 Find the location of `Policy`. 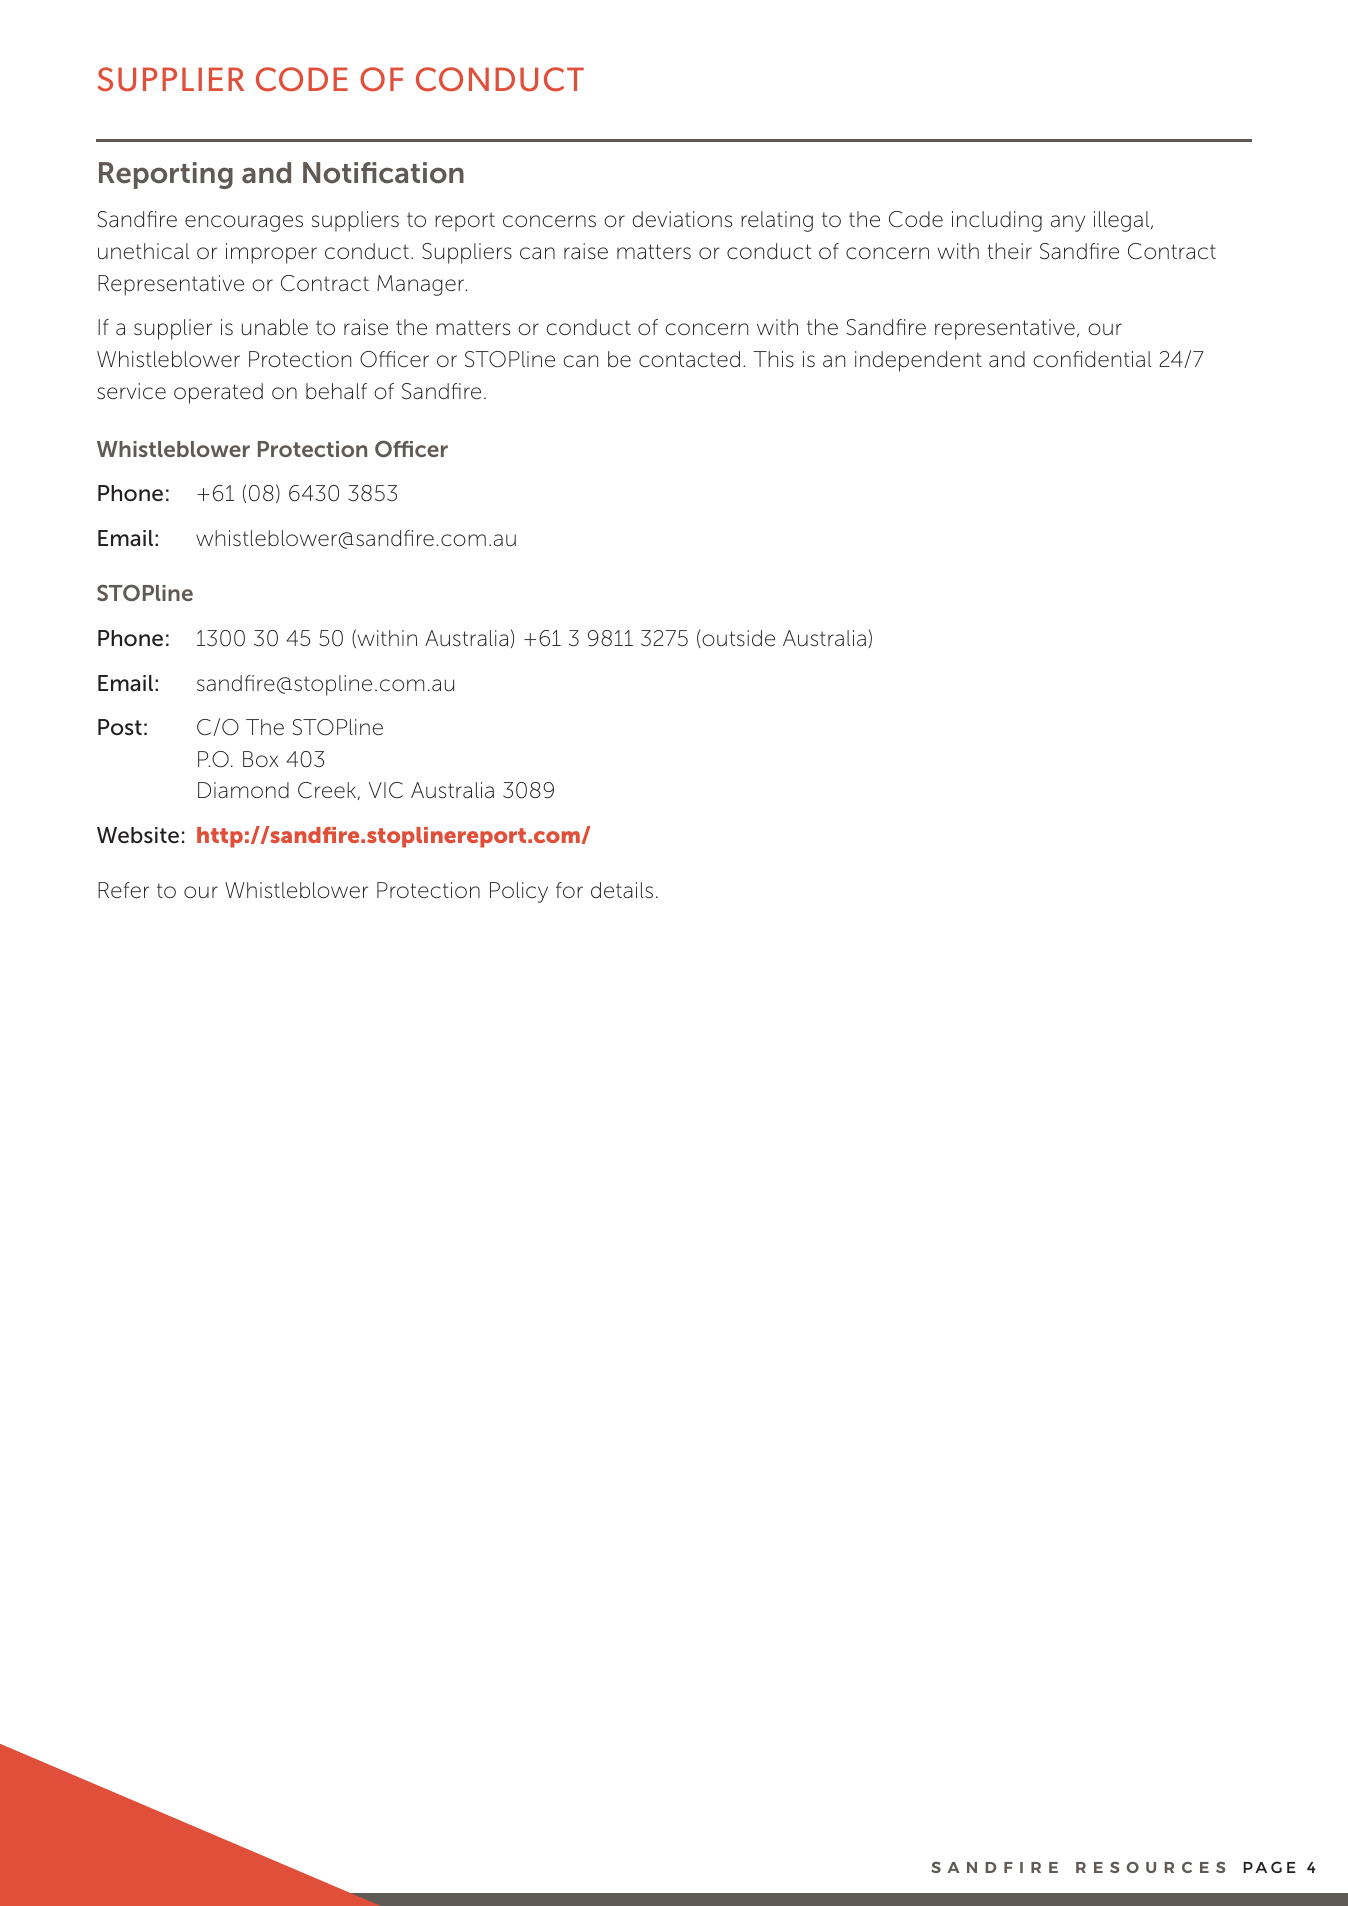

Policy is located at coordinates (519, 892).
